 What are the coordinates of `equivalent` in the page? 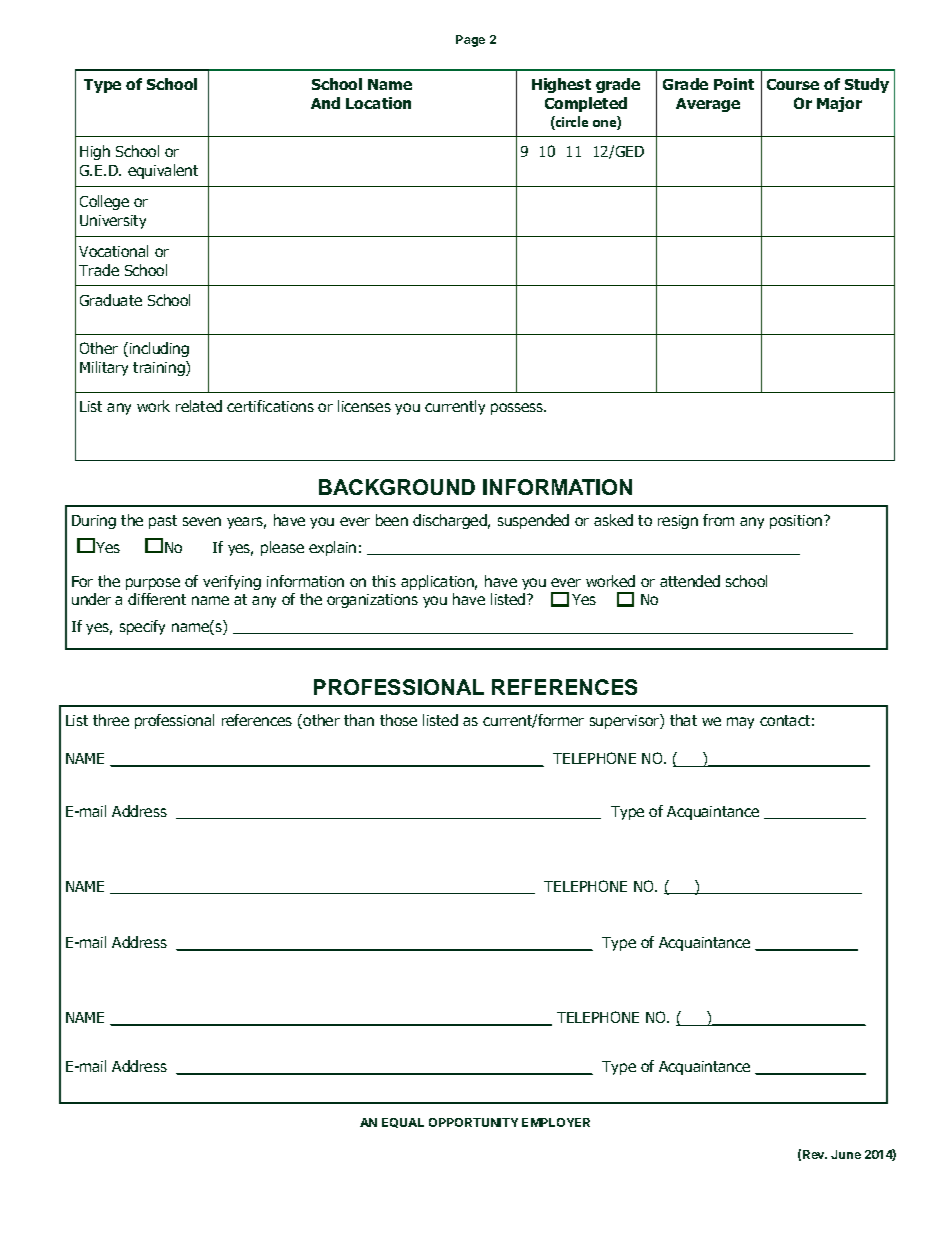 It's located at (163, 171).
